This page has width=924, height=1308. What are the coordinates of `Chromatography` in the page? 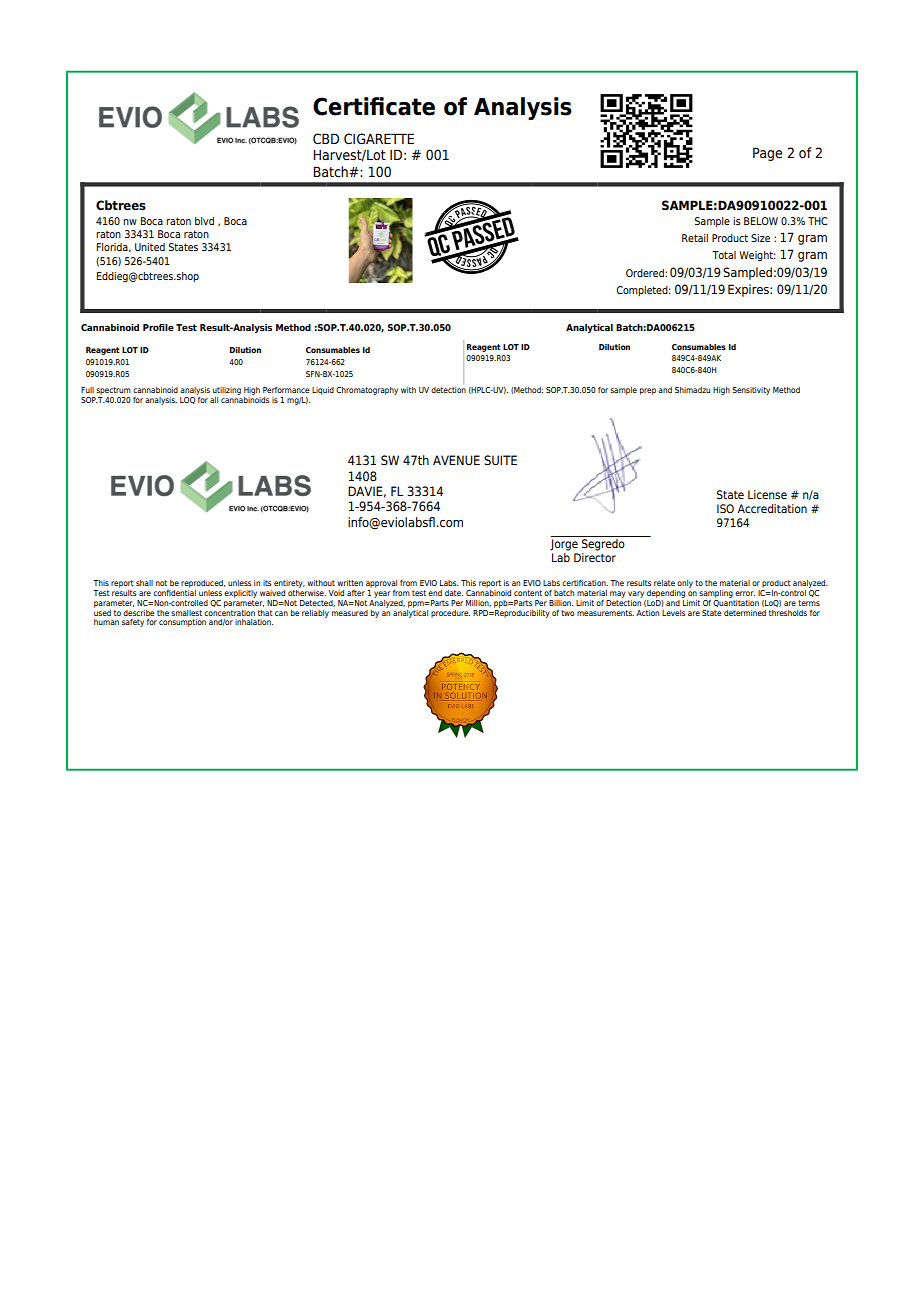 It's located at (367, 391).
